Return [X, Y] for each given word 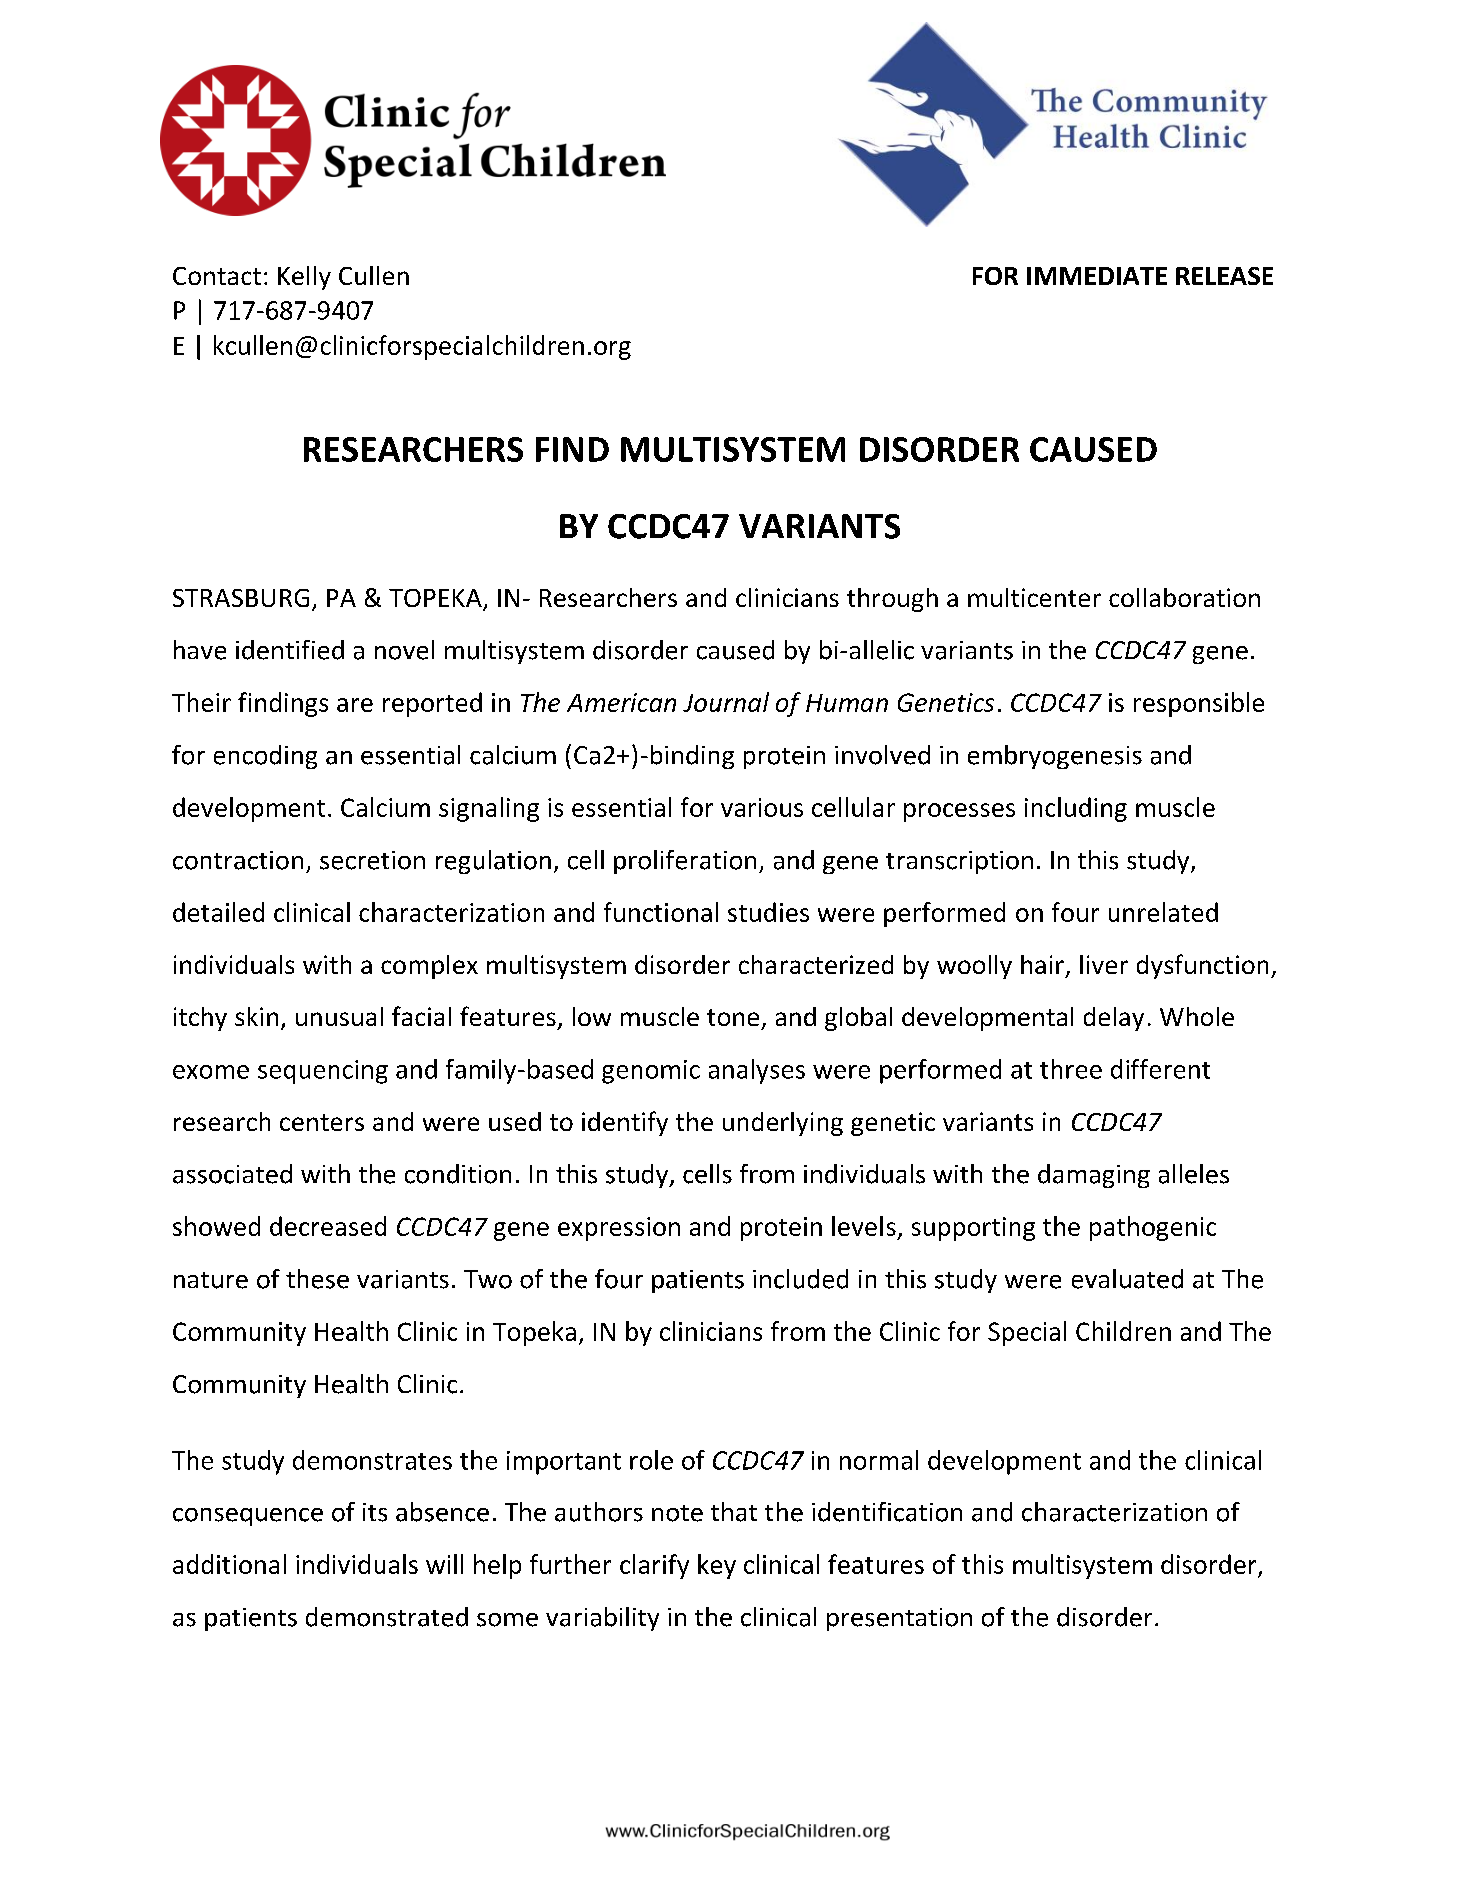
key [717, 1566]
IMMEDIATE [1097, 276]
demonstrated [387, 1617]
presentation [899, 1619]
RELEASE [1224, 276]
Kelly [304, 278]
